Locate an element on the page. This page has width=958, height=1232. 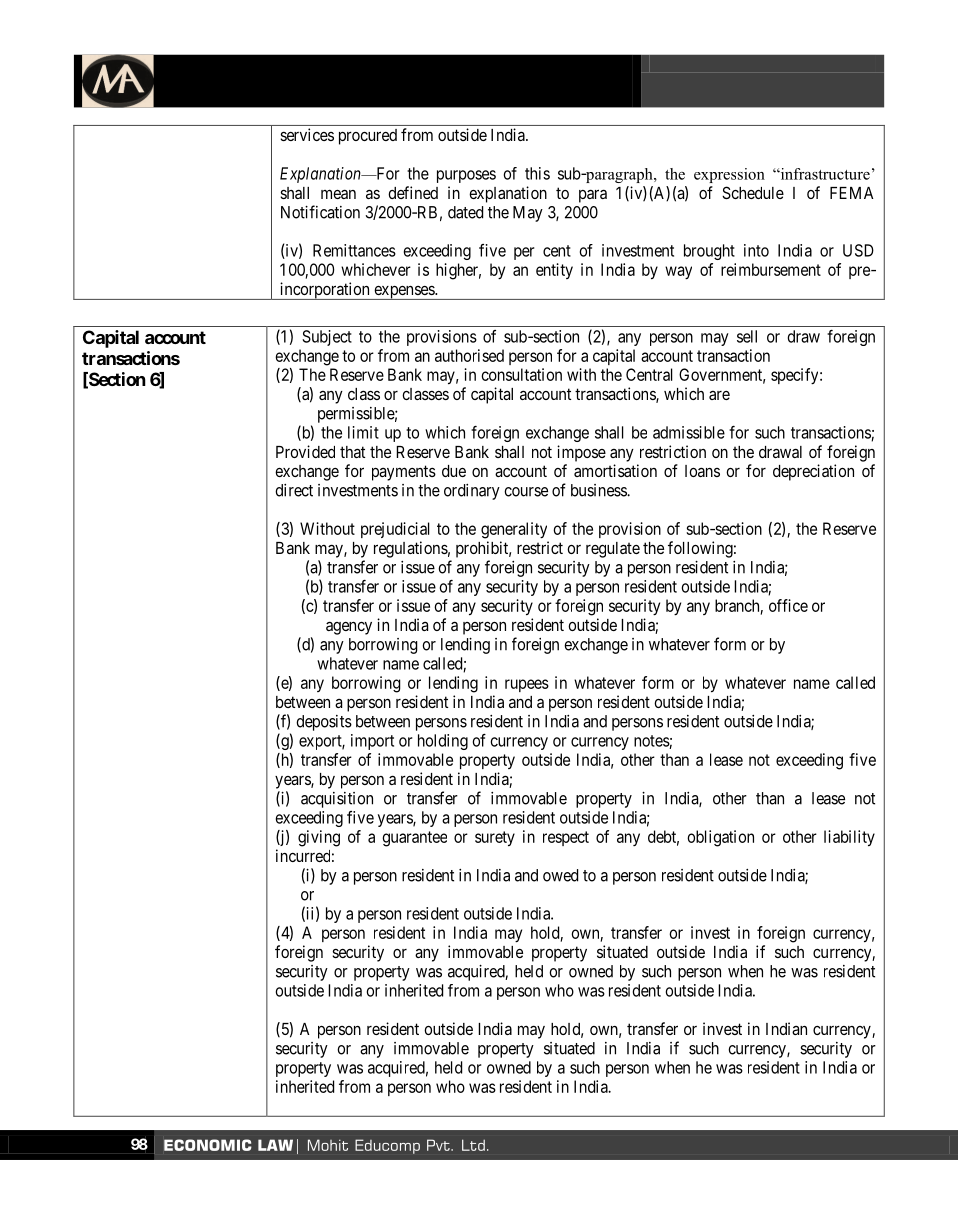
respect is located at coordinates (566, 838).
